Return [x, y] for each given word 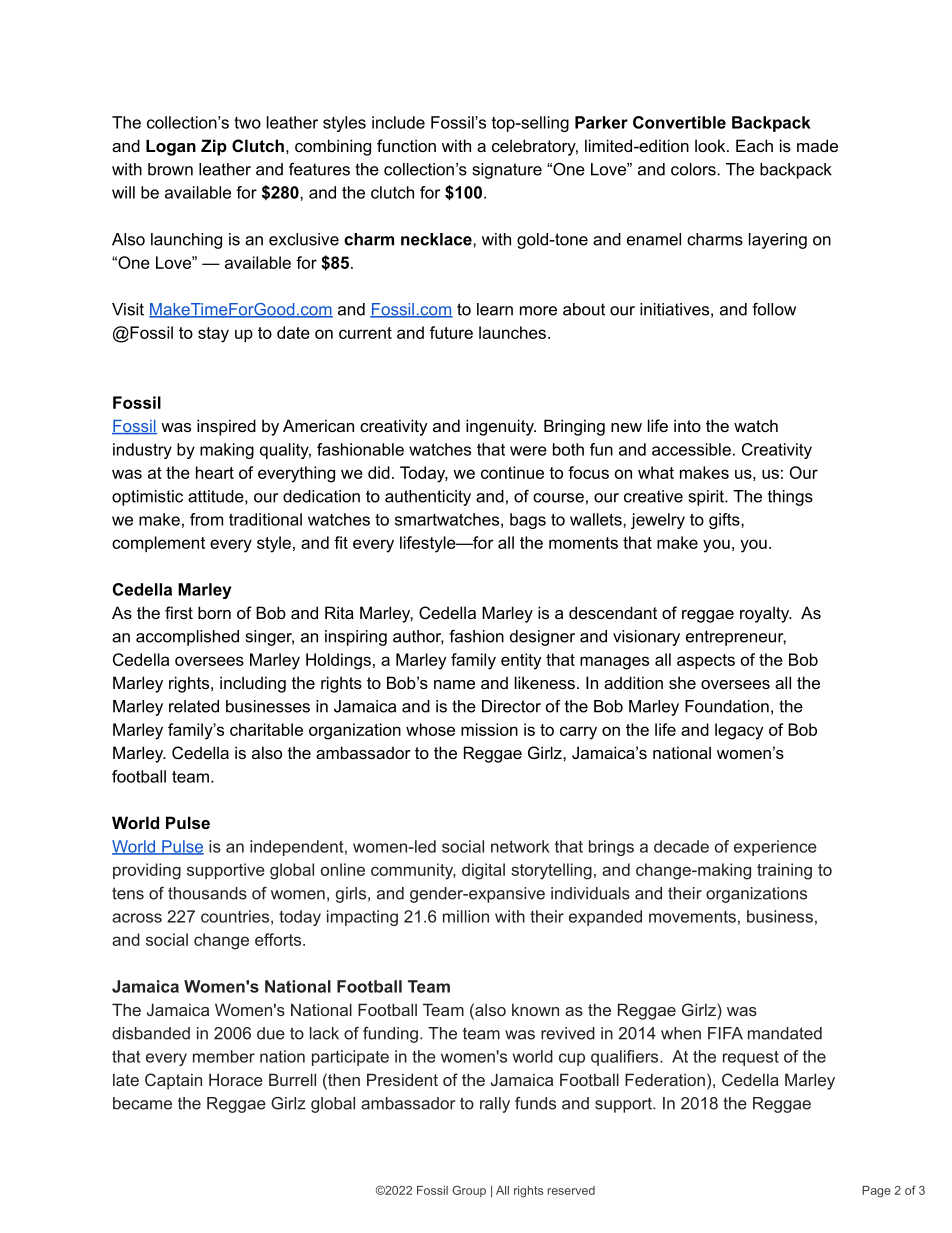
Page [876, 1192]
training [784, 871]
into [687, 425]
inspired [226, 427]
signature [507, 171]
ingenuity [501, 427]
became [142, 1103]
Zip [214, 147]
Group [469, 1191]
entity [521, 661]
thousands [207, 893]
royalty [766, 614]
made [817, 145]
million [466, 916]
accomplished [187, 638]
